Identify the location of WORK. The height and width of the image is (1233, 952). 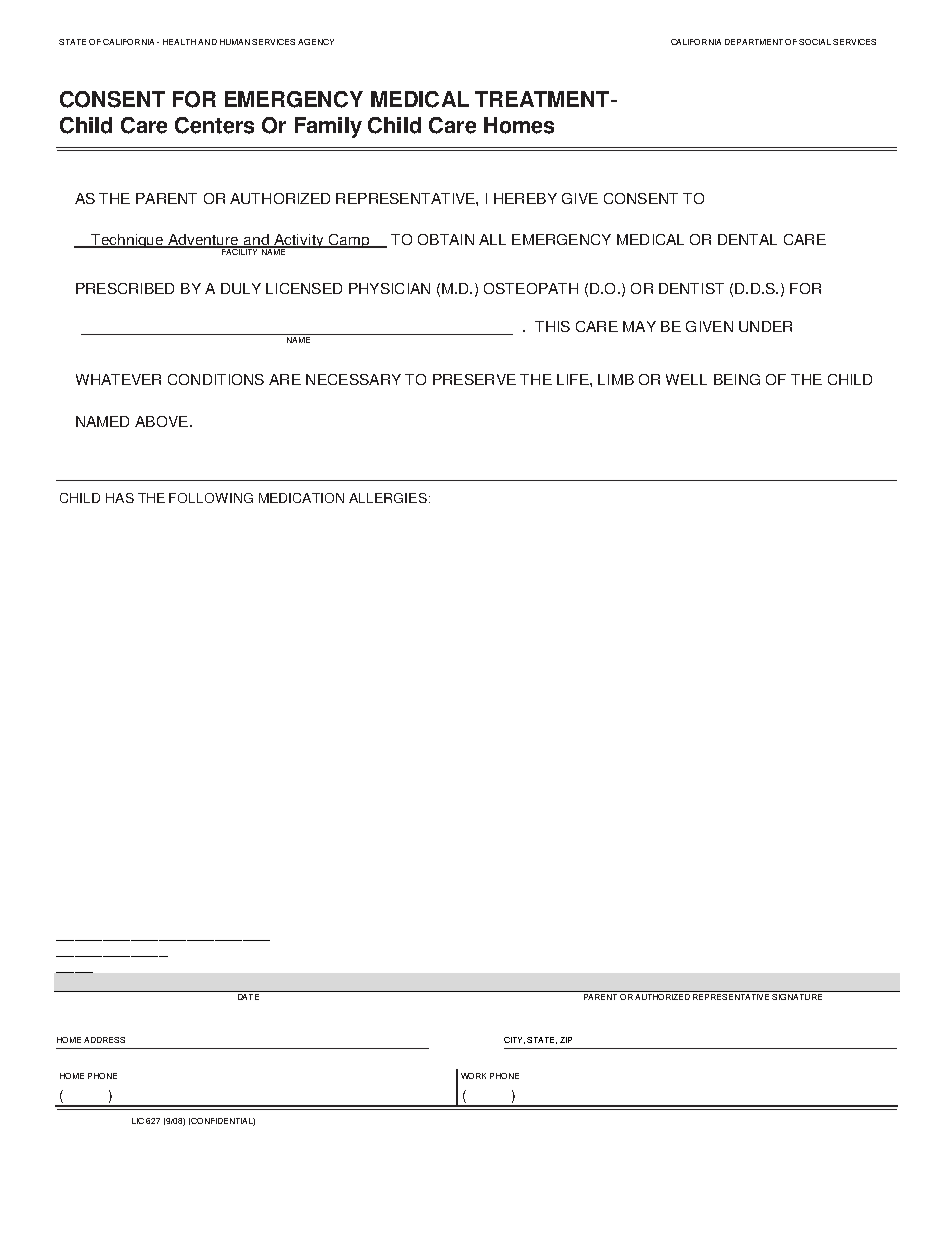
(473, 1076).
